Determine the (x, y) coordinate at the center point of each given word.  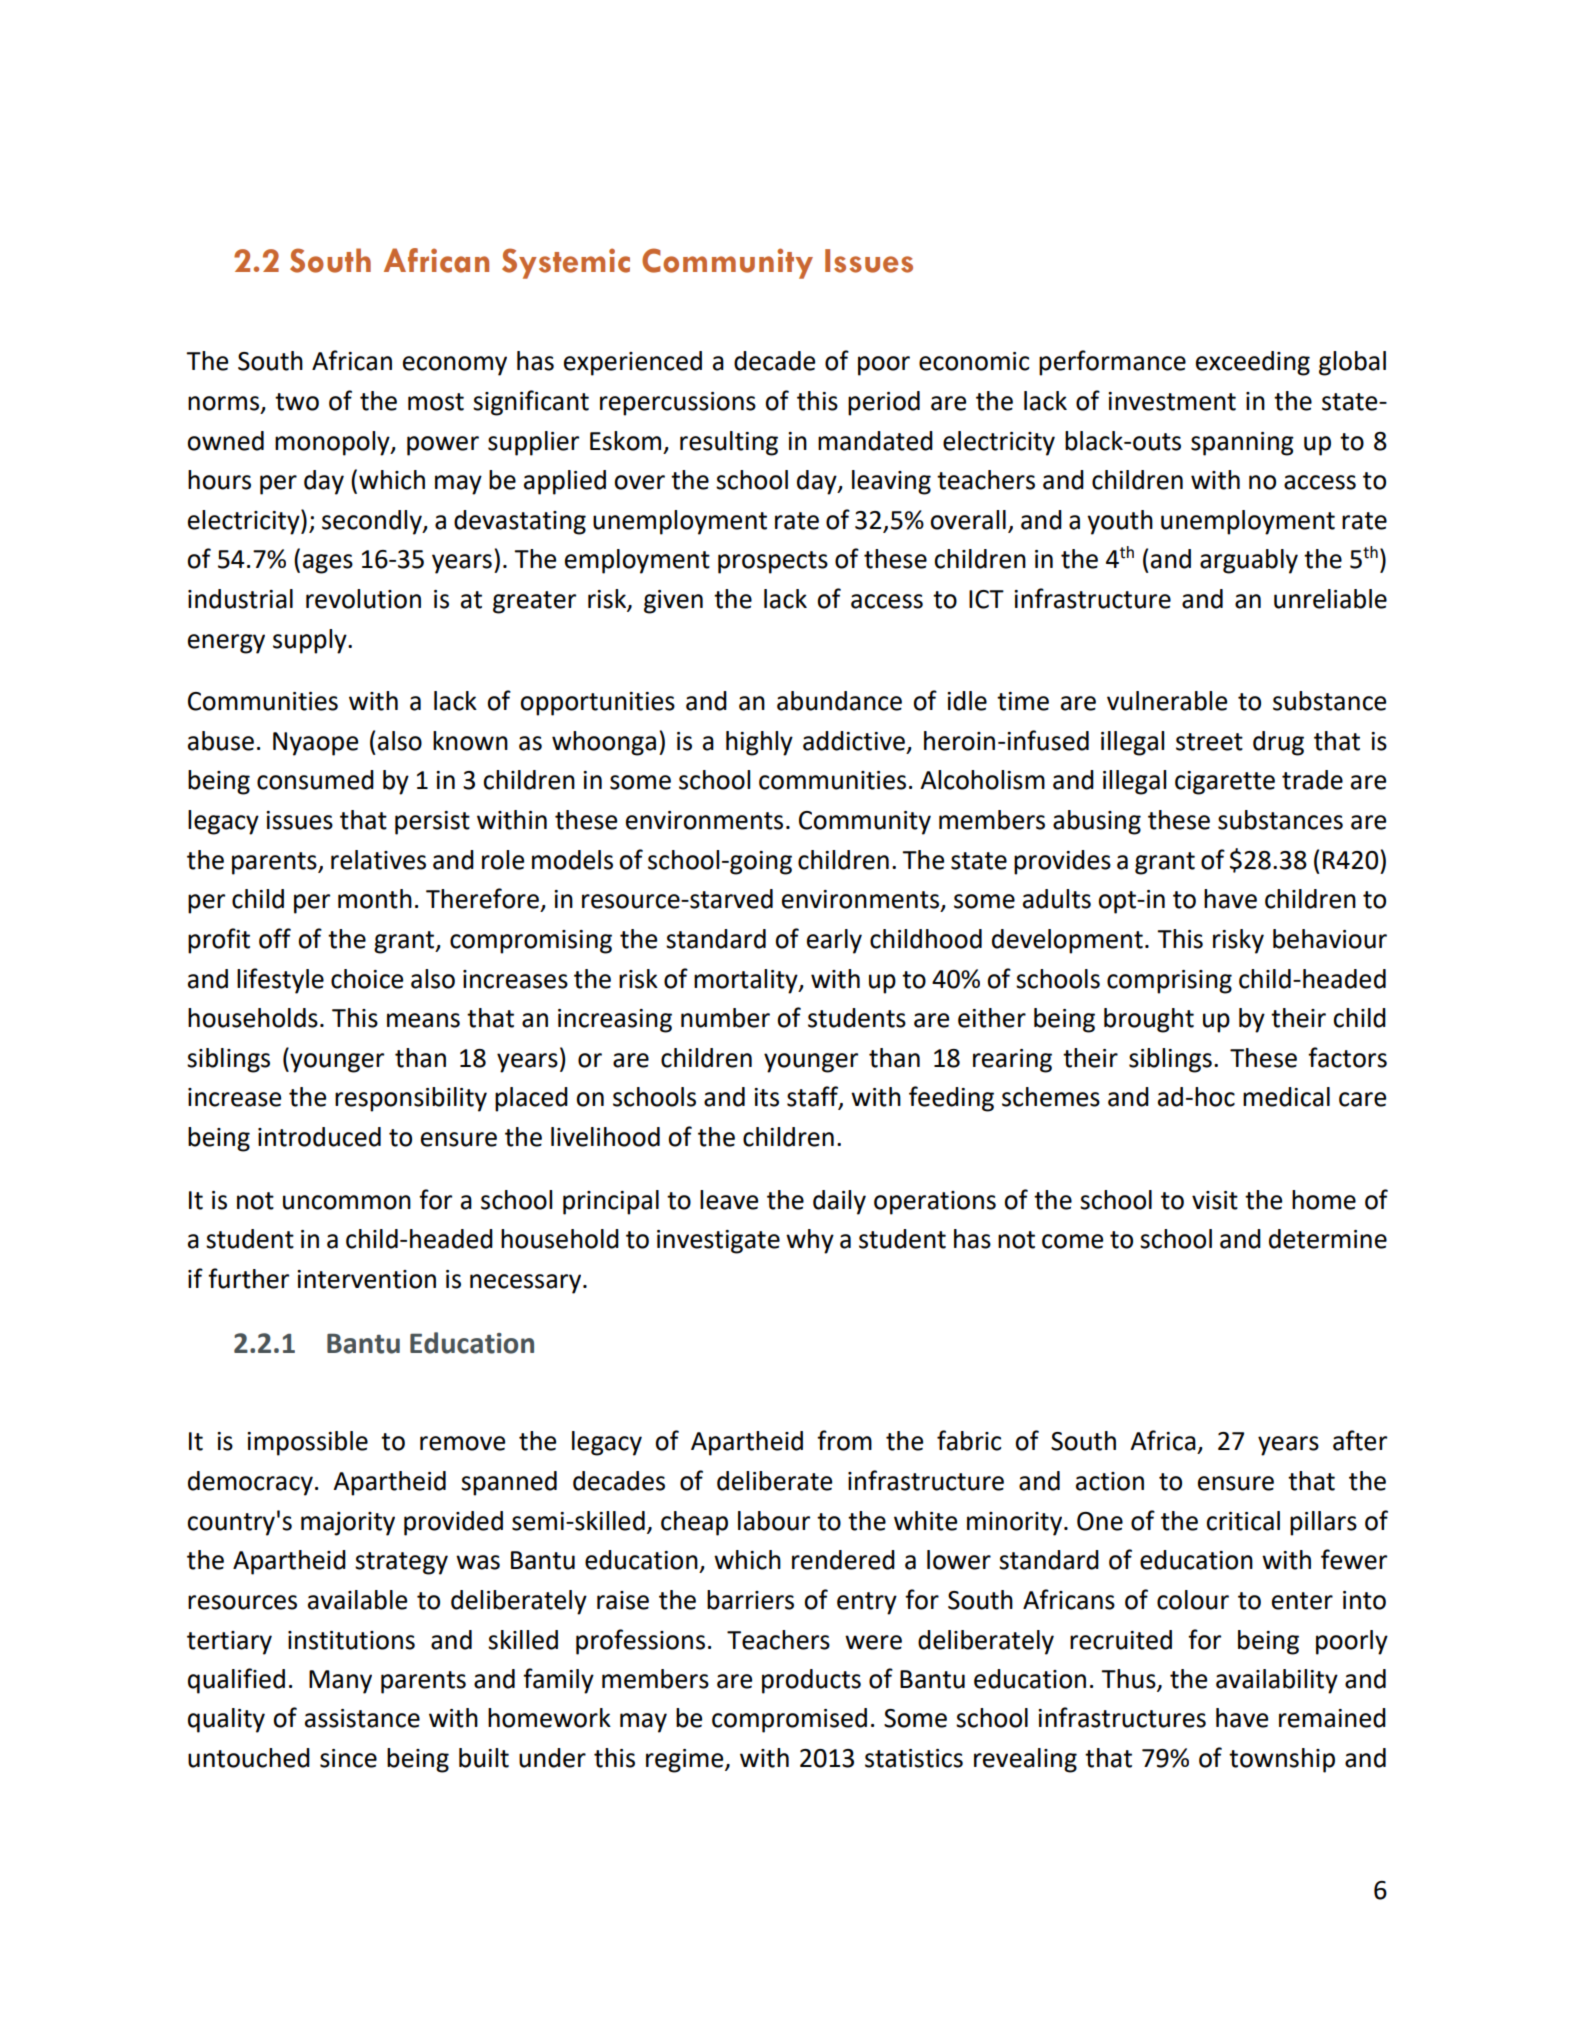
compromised (789, 1720)
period (884, 403)
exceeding (1253, 363)
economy (455, 366)
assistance (362, 1718)
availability (1277, 1681)
